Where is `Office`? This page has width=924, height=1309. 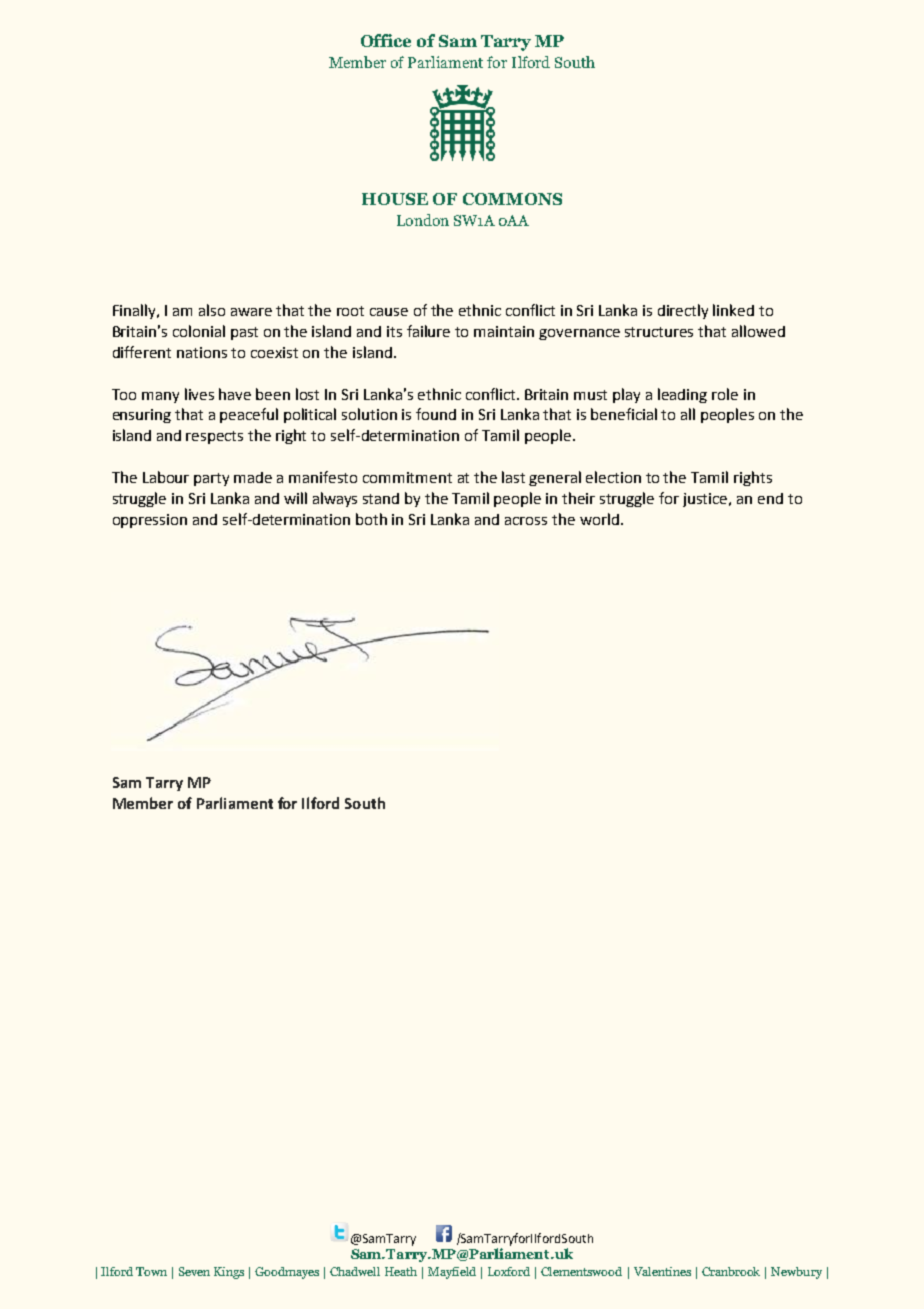
Office is located at coordinates (386, 40).
